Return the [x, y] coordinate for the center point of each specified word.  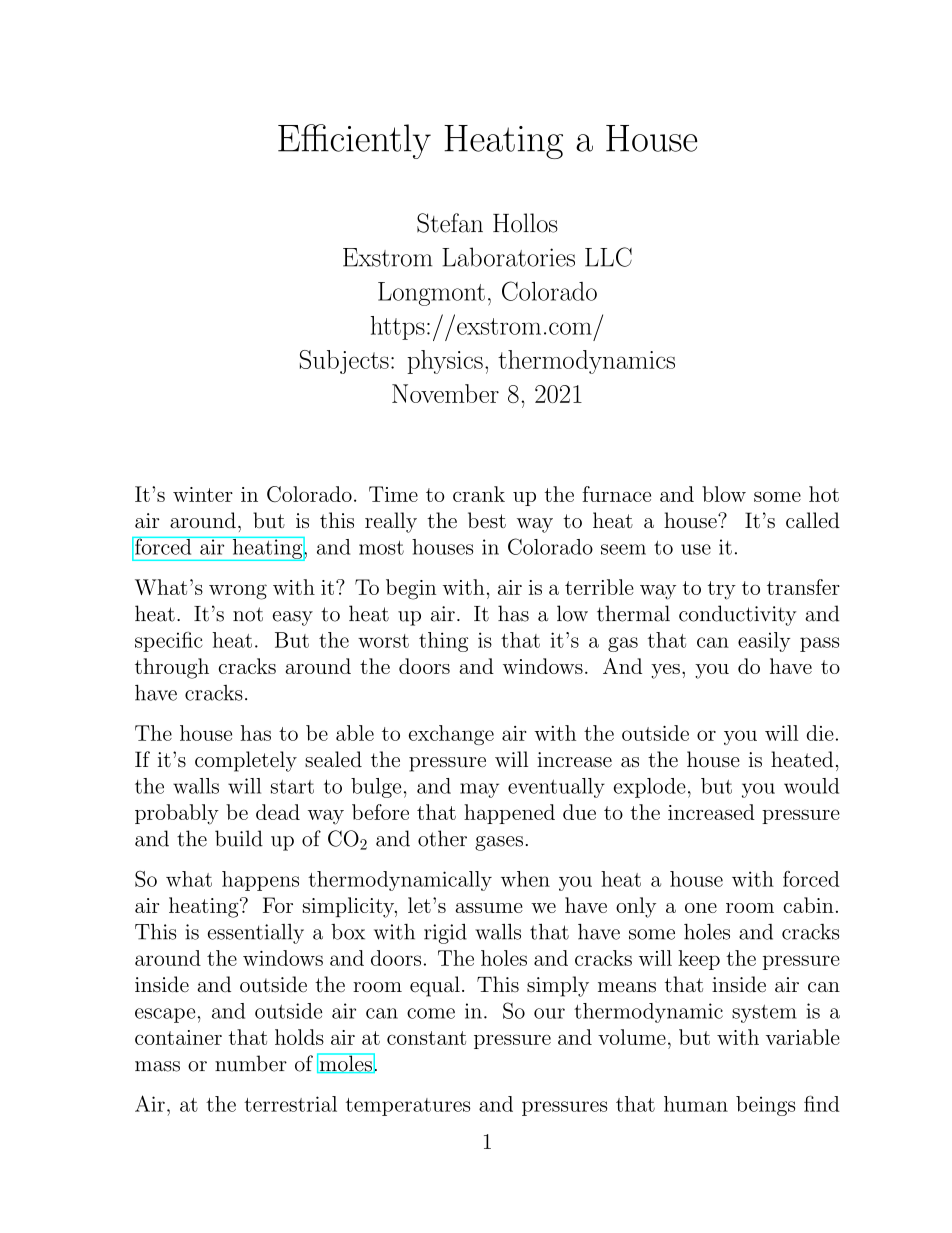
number [251, 1063]
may [479, 790]
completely [246, 761]
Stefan [450, 223]
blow [724, 494]
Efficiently [354, 141]
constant [426, 1038]
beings [765, 1106]
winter [203, 494]
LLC [608, 257]
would [811, 786]
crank [479, 494]
